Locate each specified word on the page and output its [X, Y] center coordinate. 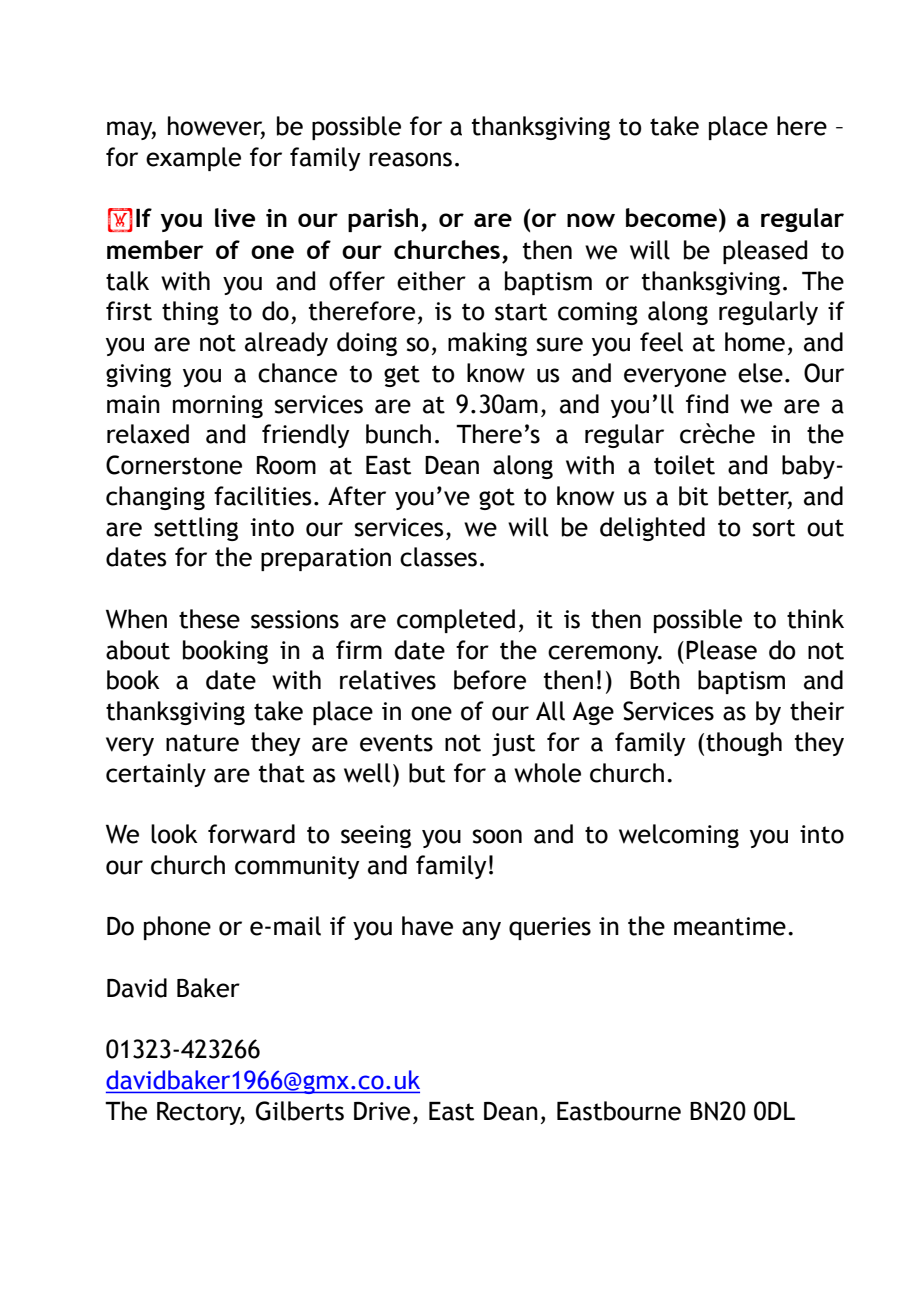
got [497, 499]
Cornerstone [174, 465]
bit [693, 496]
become [671, 217]
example [193, 159]
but [427, 773]
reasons [410, 159]
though [744, 744]
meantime [730, 926]
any [481, 930]
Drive [382, 1111]
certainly [156, 775]
